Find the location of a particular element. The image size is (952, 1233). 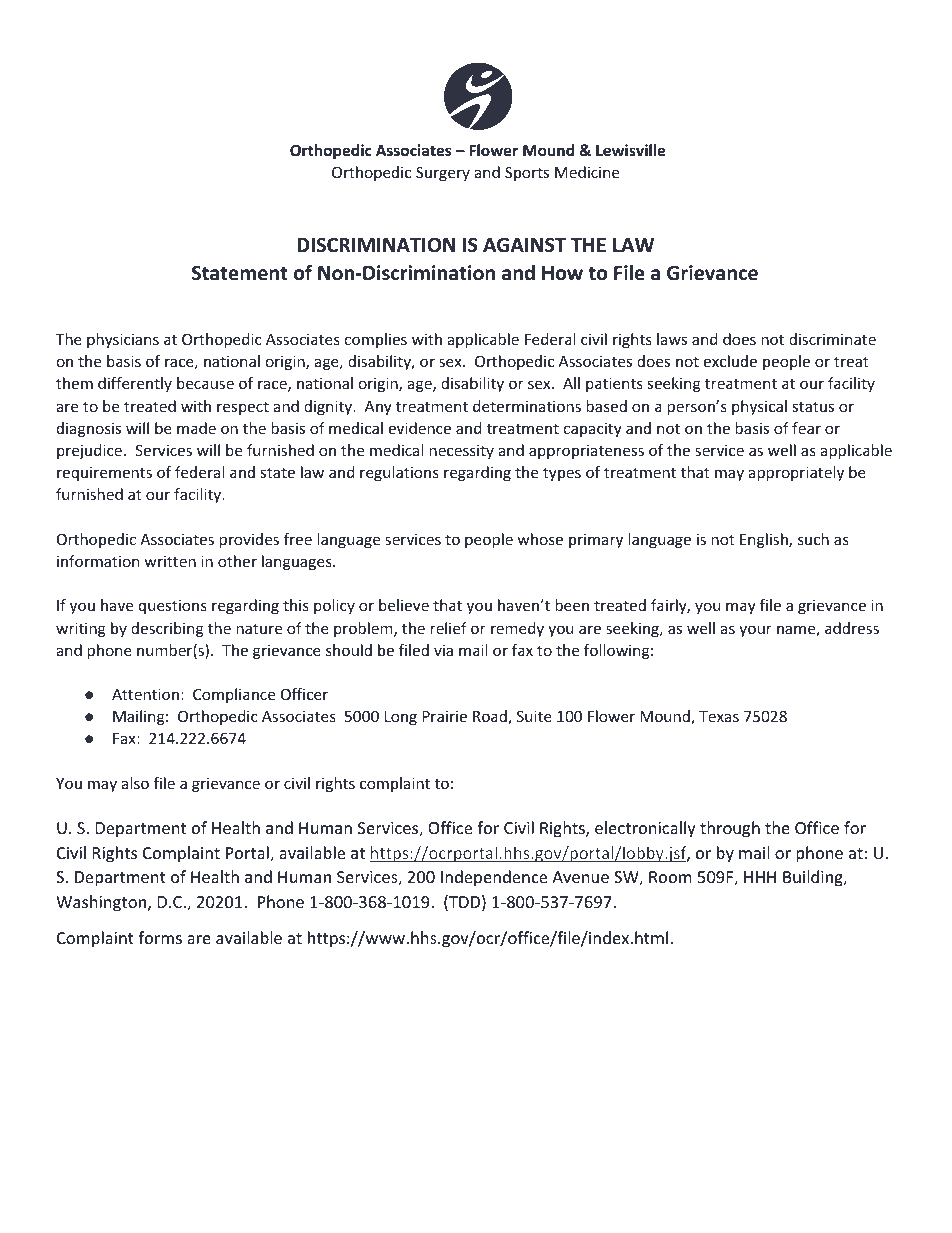

evidence is located at coordinates (420, 428).
